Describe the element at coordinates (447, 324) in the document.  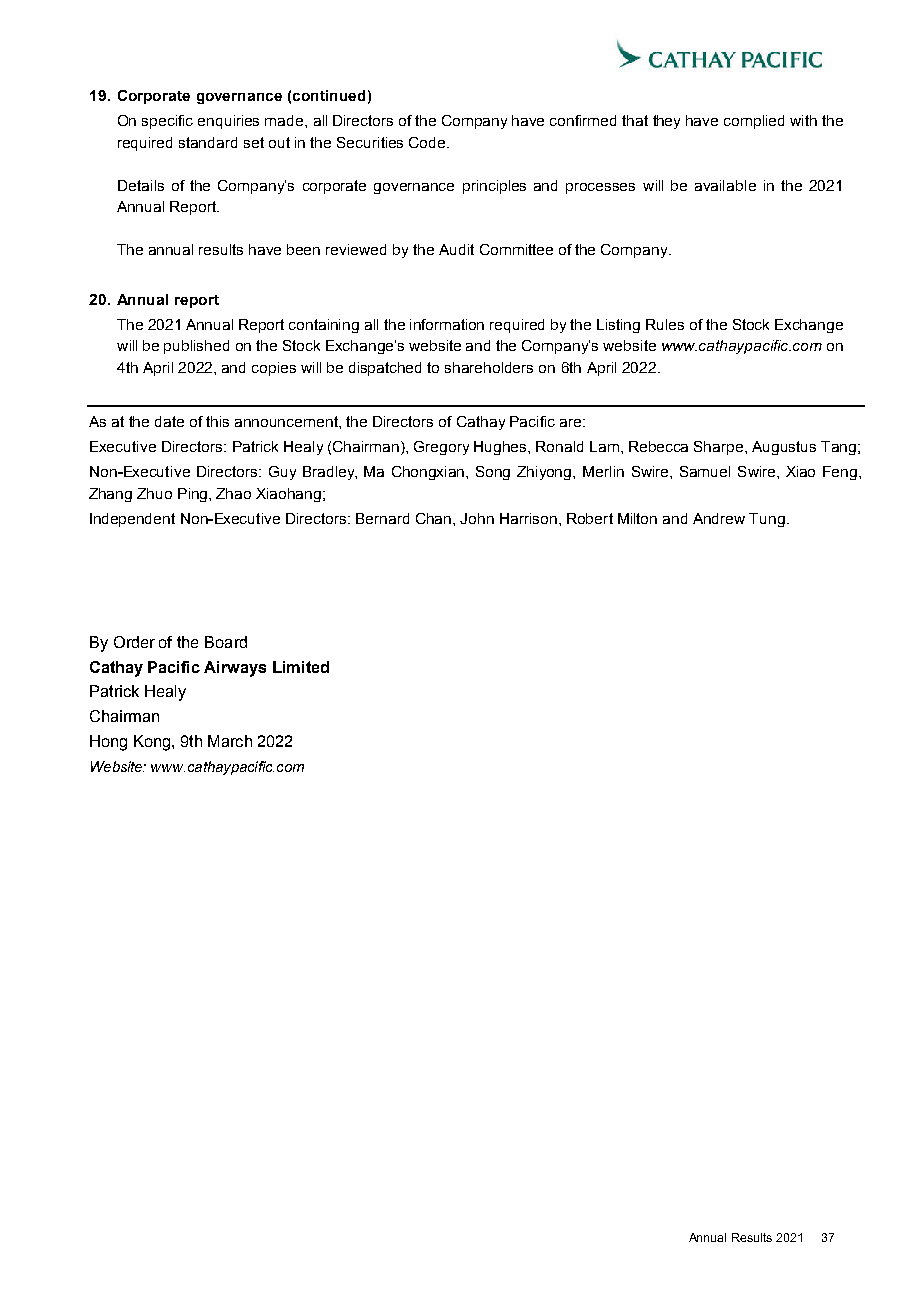
I see `information` at that location.
